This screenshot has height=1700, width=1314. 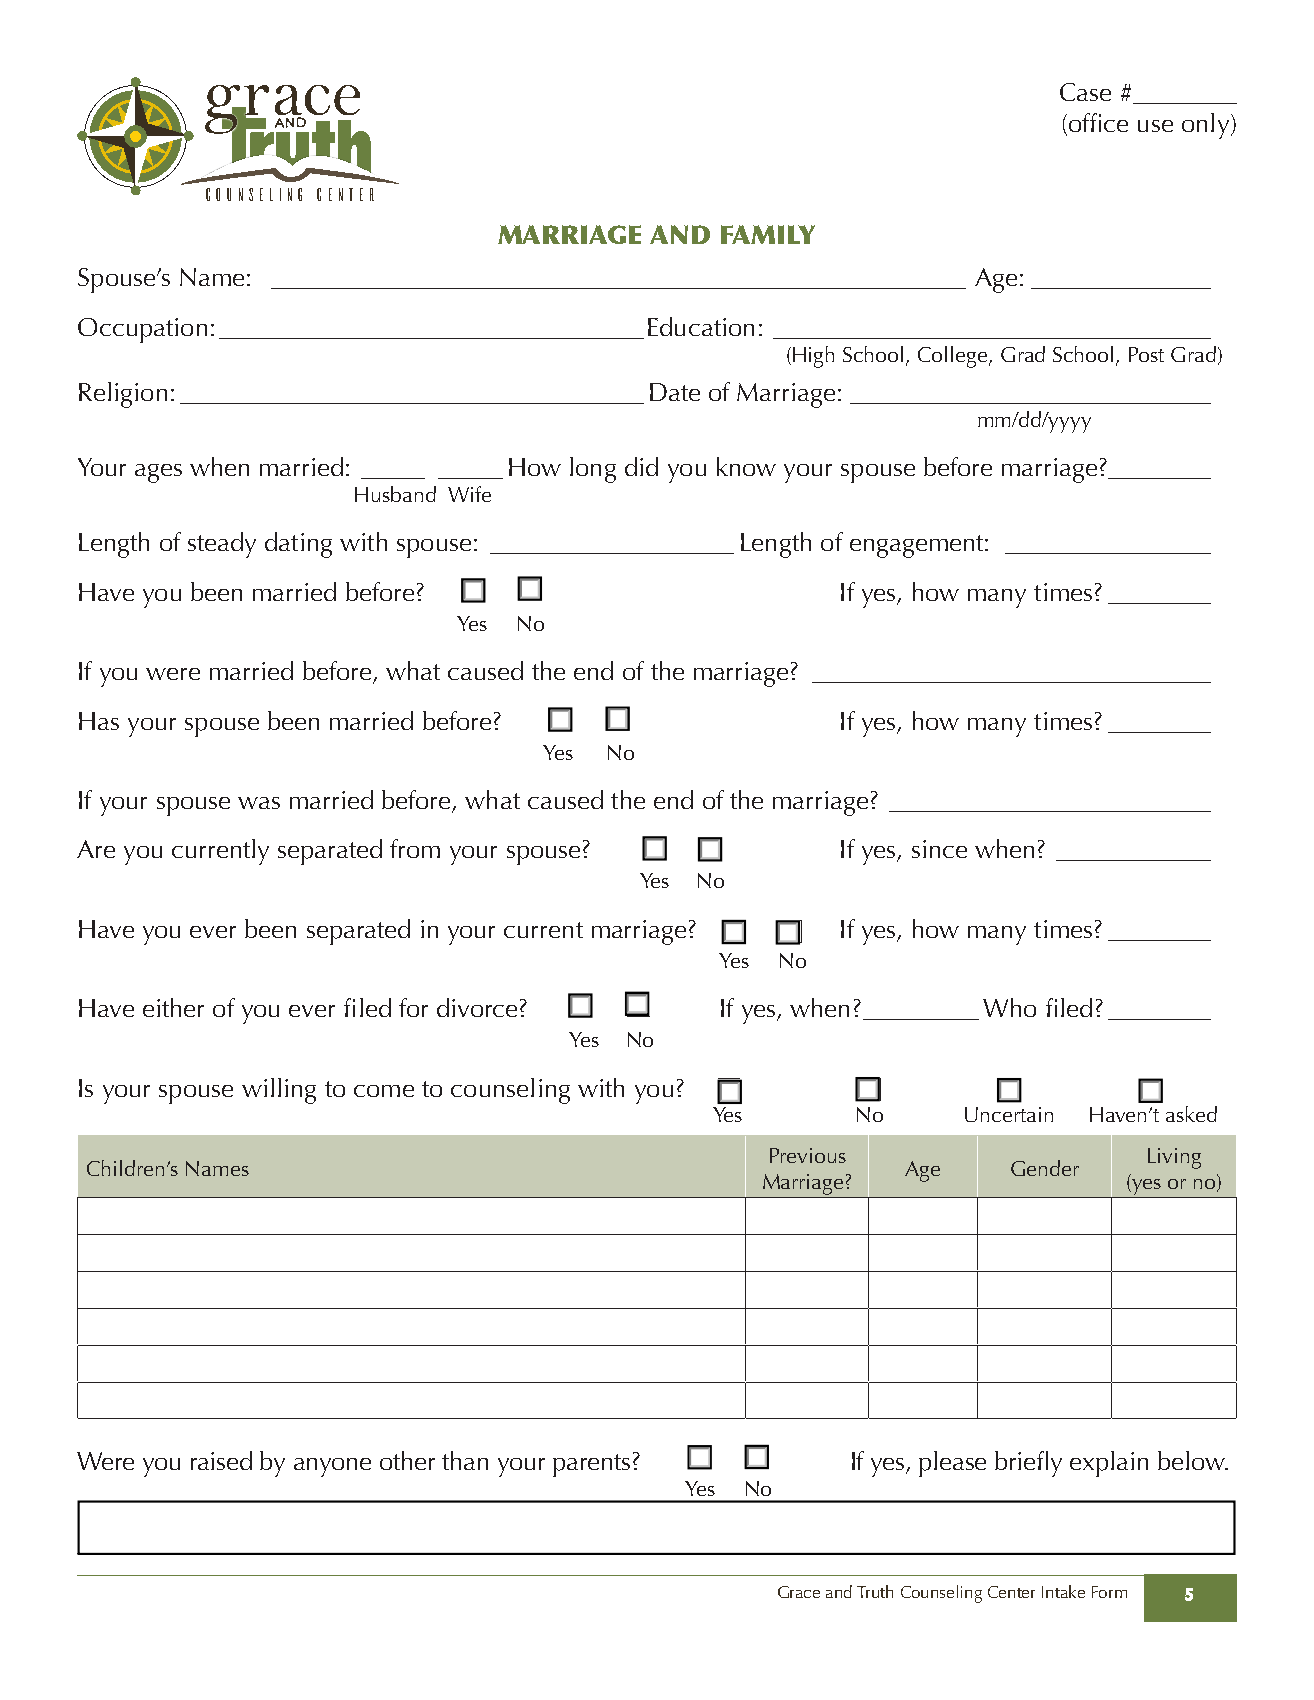 What do you see at coordinates (158, 473) in the screenshot?
I see `ages` at bounding box center [158, 473].
